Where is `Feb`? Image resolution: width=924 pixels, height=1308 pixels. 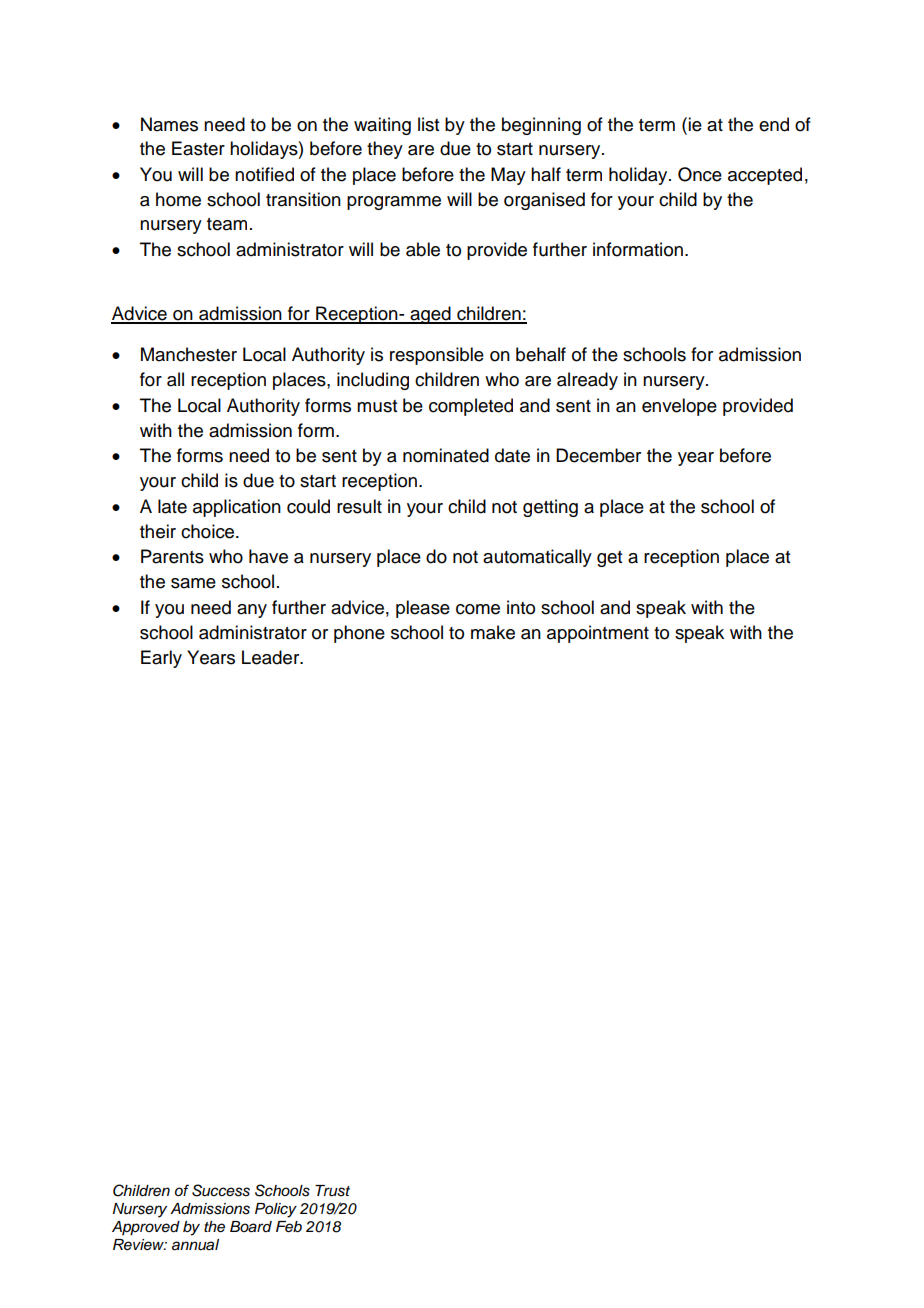
Feb is located at coordinates (289, 1227).
